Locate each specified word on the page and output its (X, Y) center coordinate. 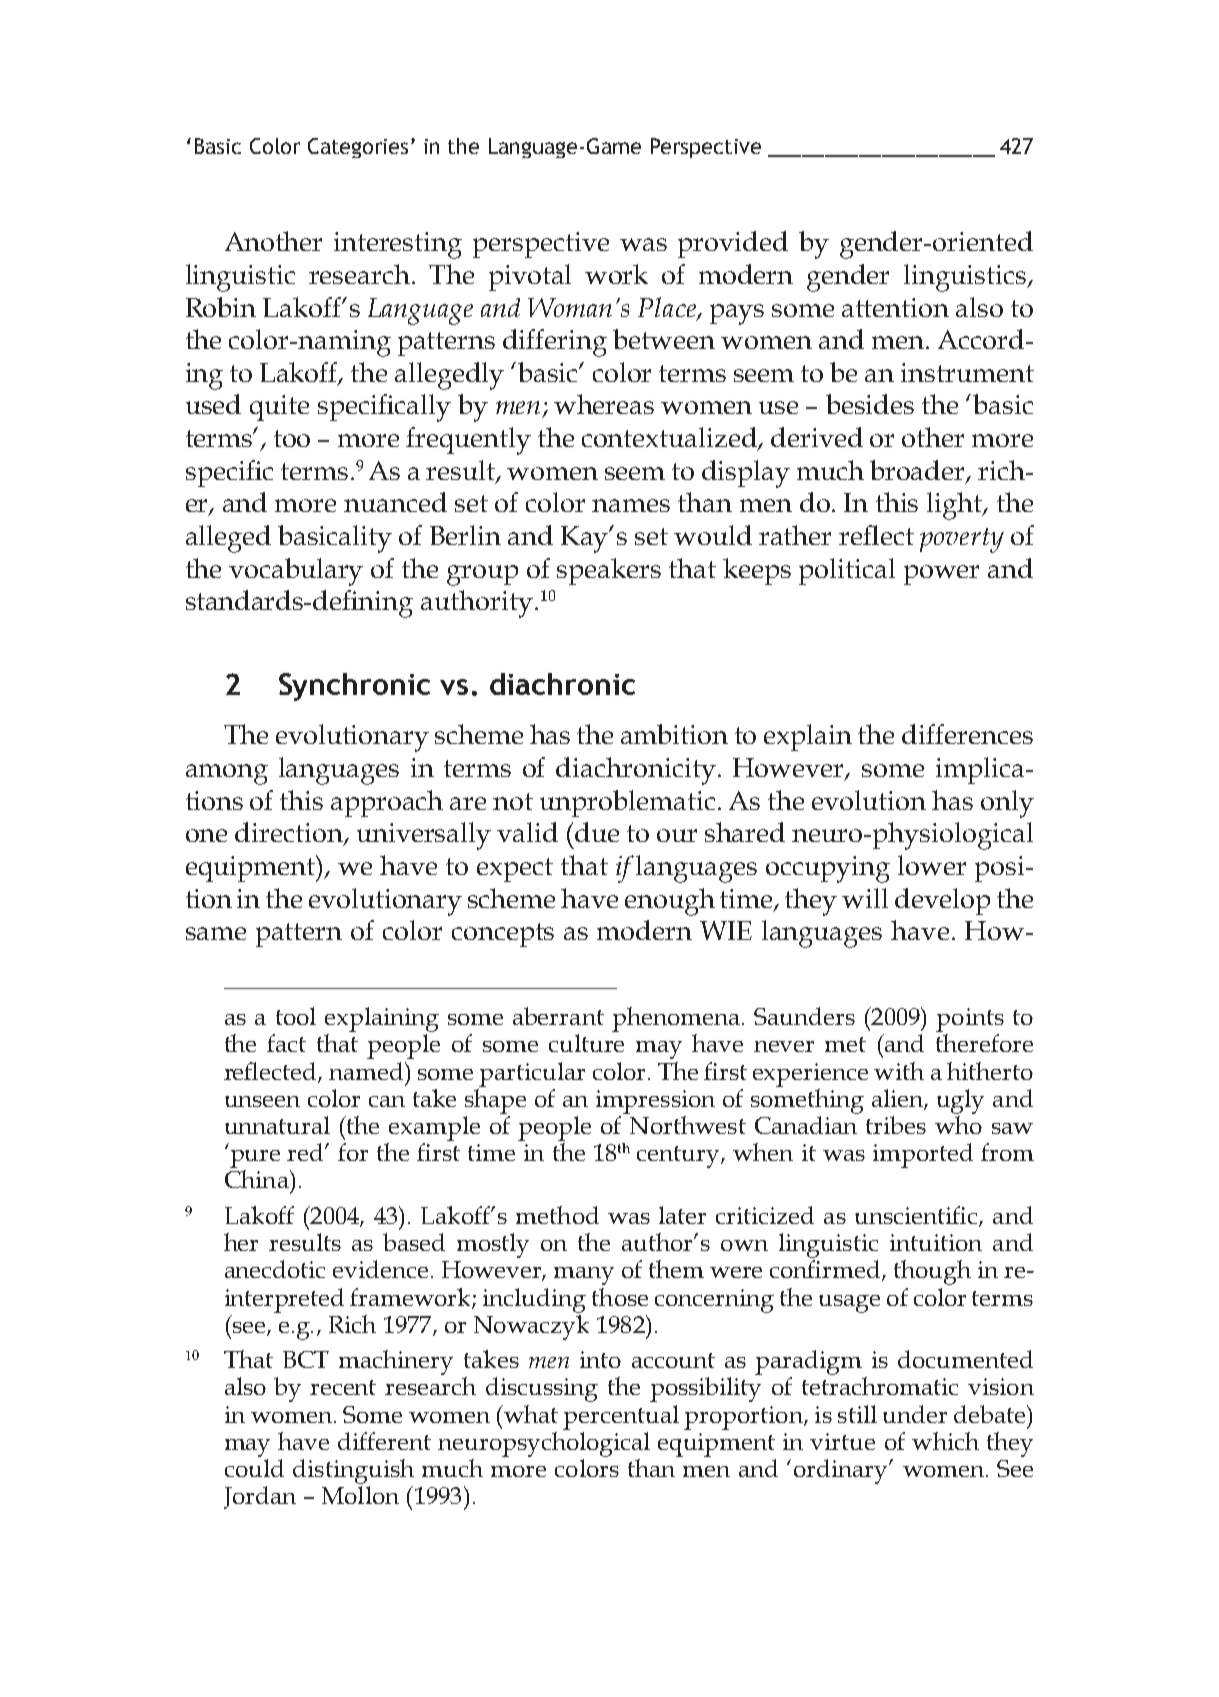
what (529, 1414)
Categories (360, 148)
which (945, 1441)
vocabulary (296, 572)
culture (586, 1043)
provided (733, 244)
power (941, 575)
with (899, 1071)
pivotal (530, 277)
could (254, 1468)
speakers (609, 571)
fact (286, 1043)
